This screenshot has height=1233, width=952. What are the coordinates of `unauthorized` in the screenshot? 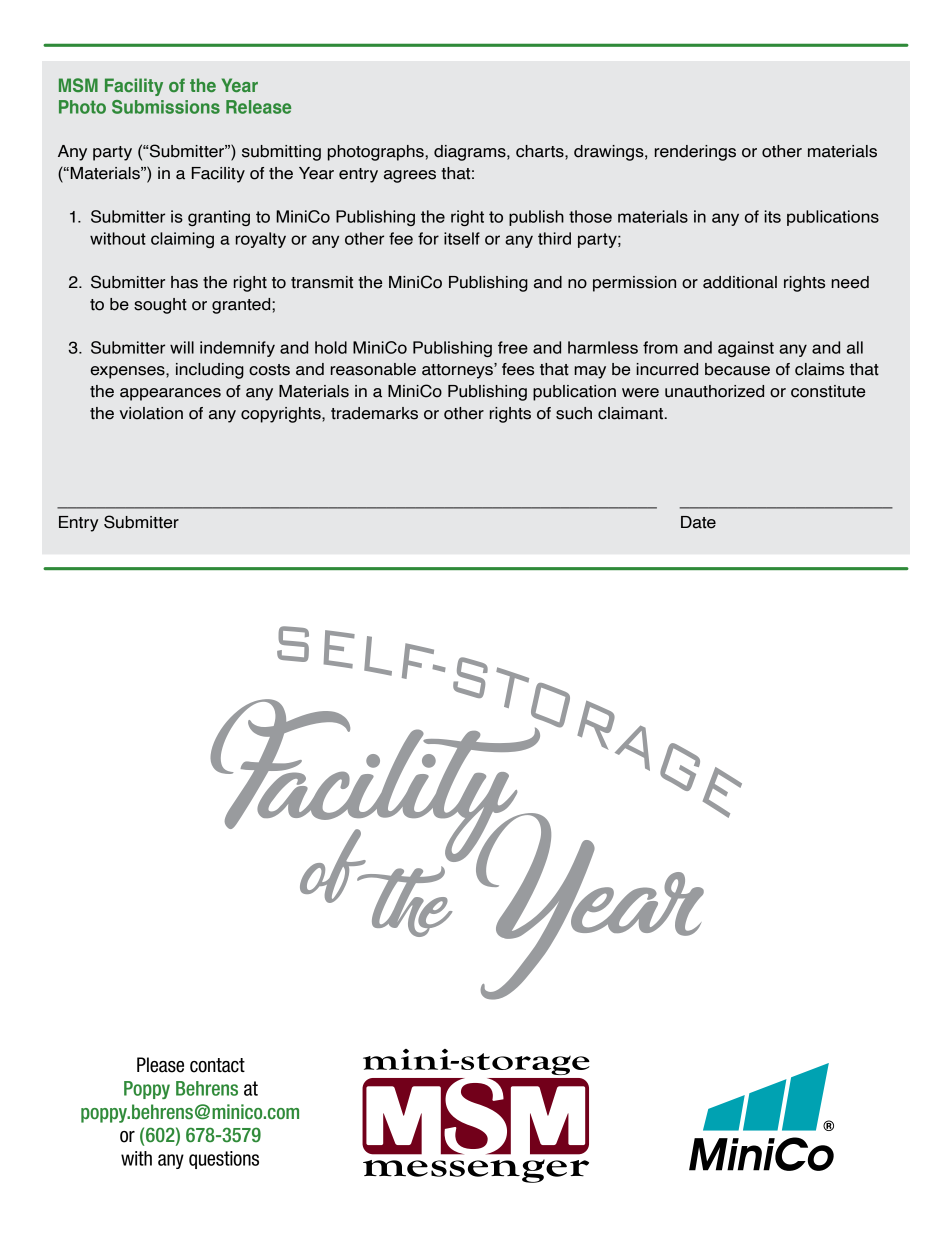 It's located at (714, 391).
